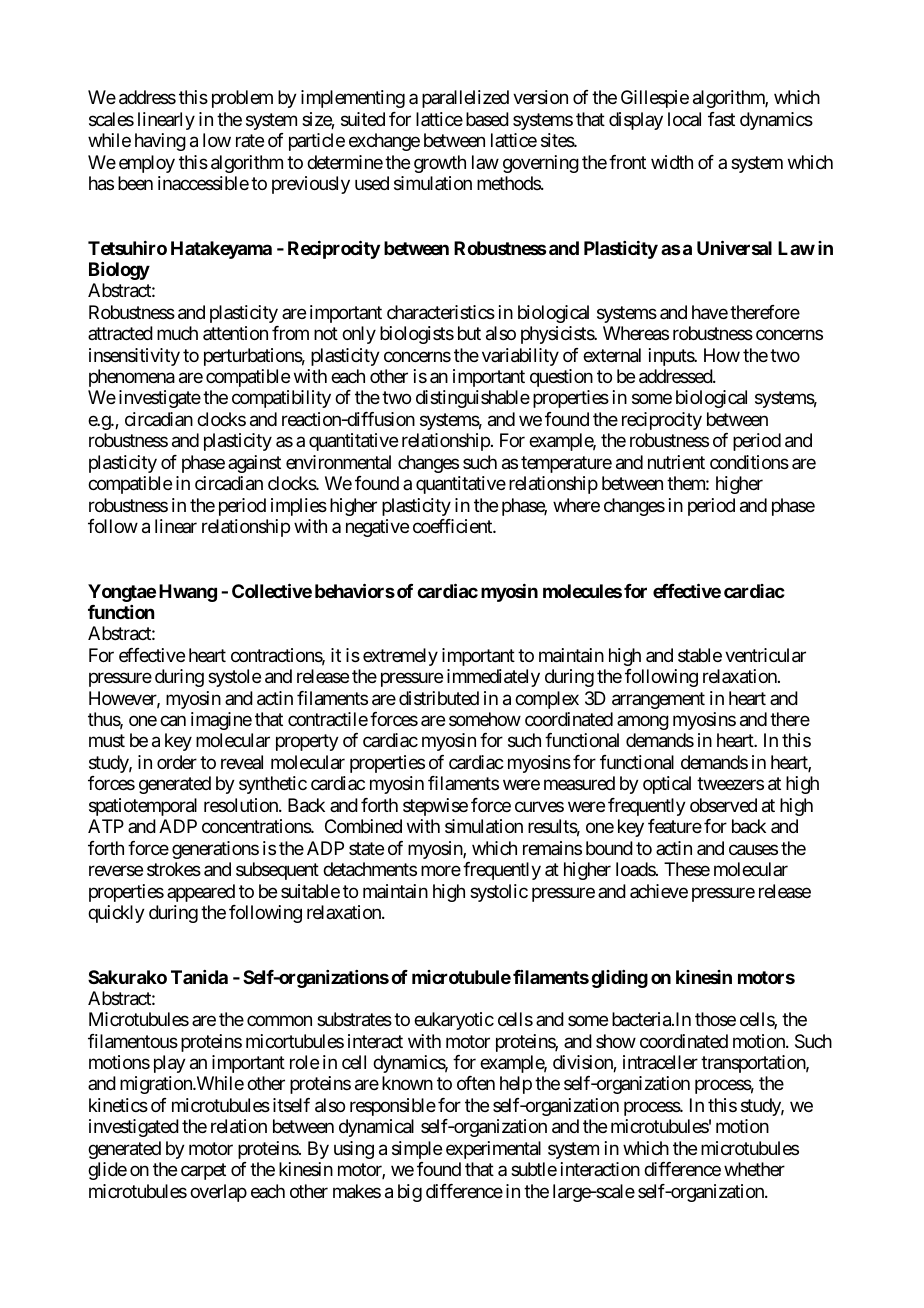 This page has width=924, height=1308. Describe the element at coordinates (440, 164) in the page. I see `growth` at that location.
